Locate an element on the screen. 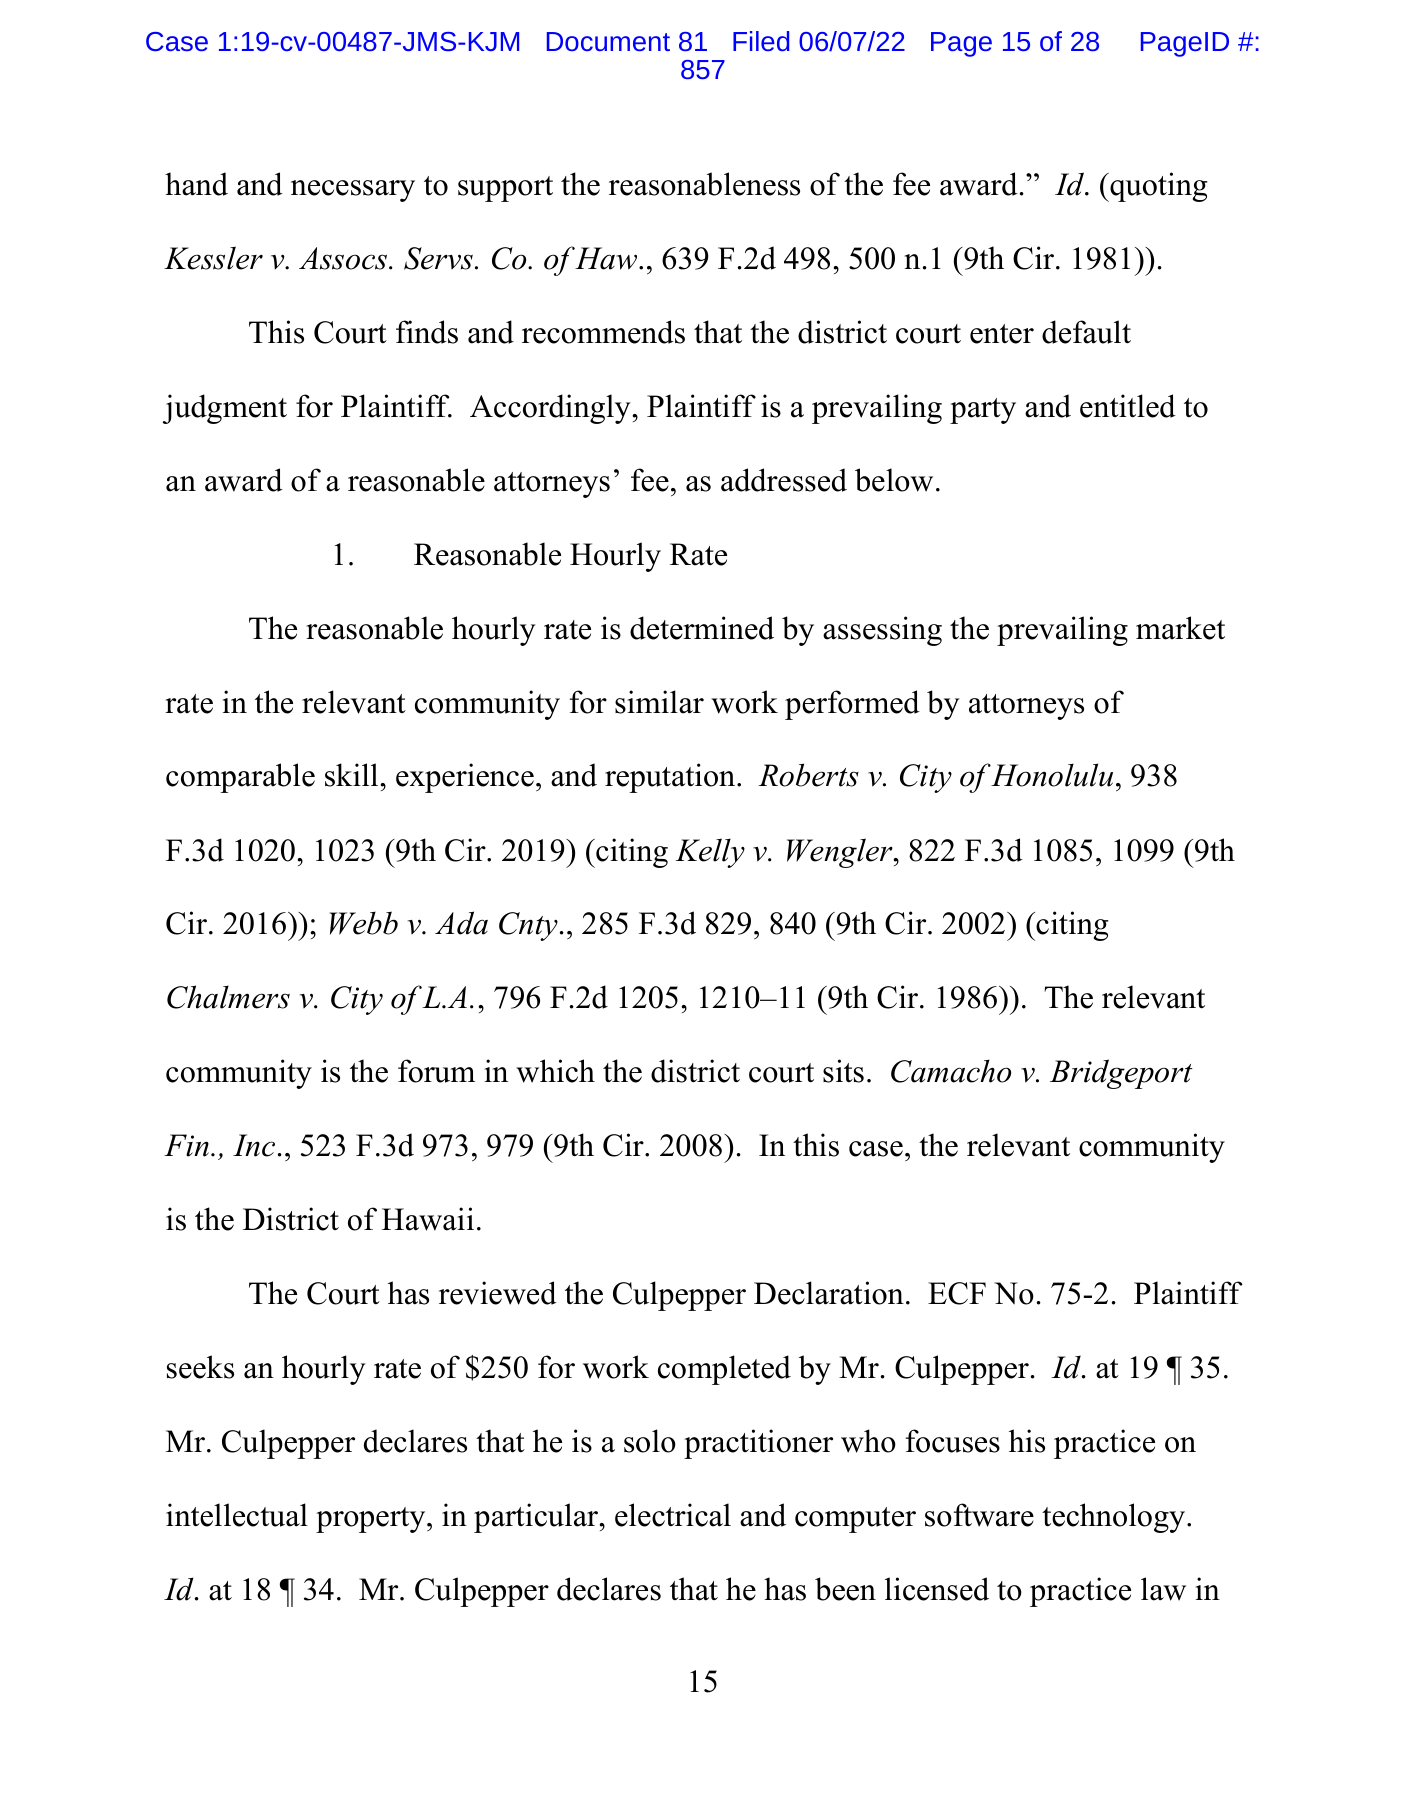 The image size is (1406, 1819). necessary is located at coordinates (353, 191).
